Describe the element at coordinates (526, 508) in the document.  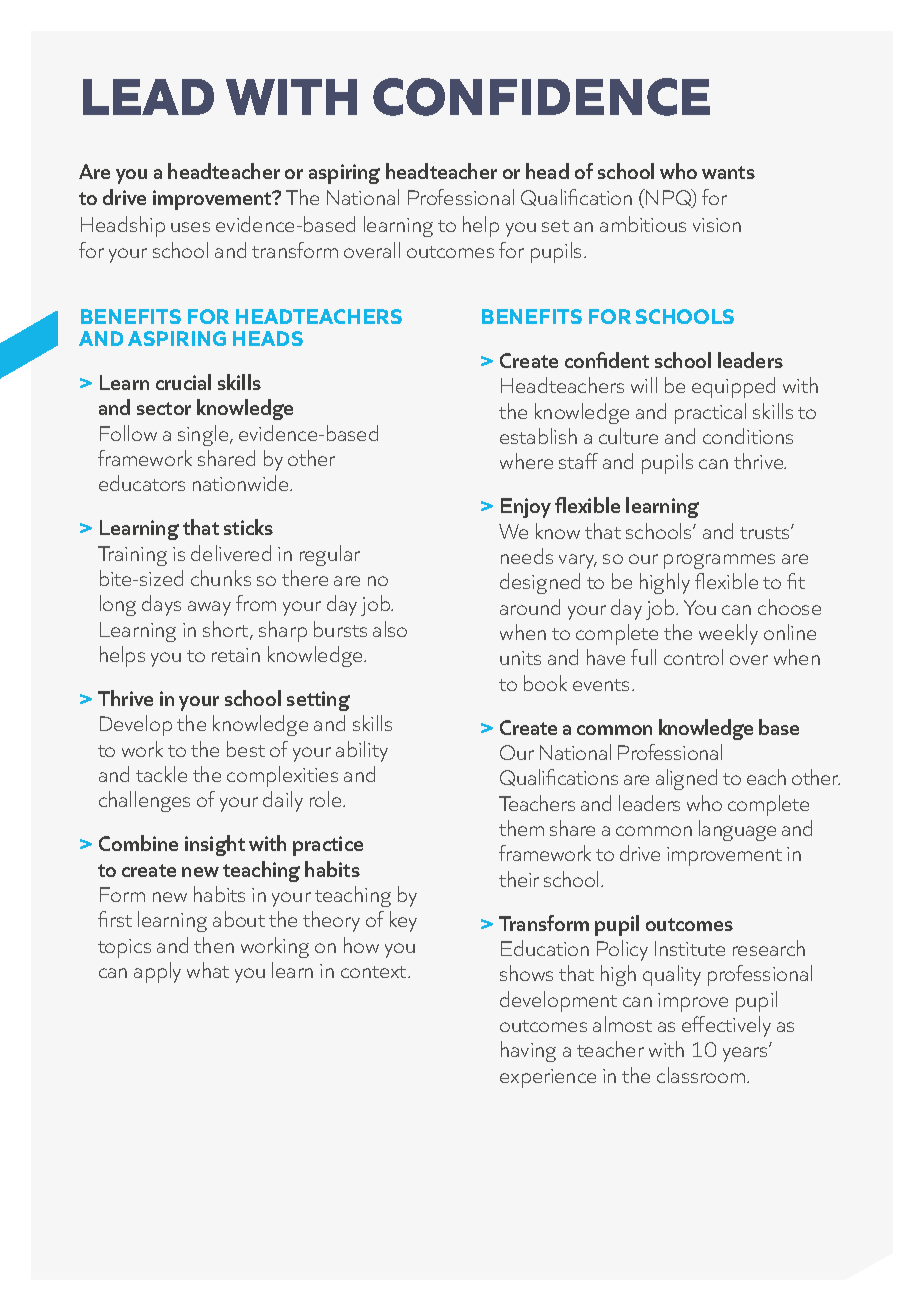
I see `Enjoy` at that location.
